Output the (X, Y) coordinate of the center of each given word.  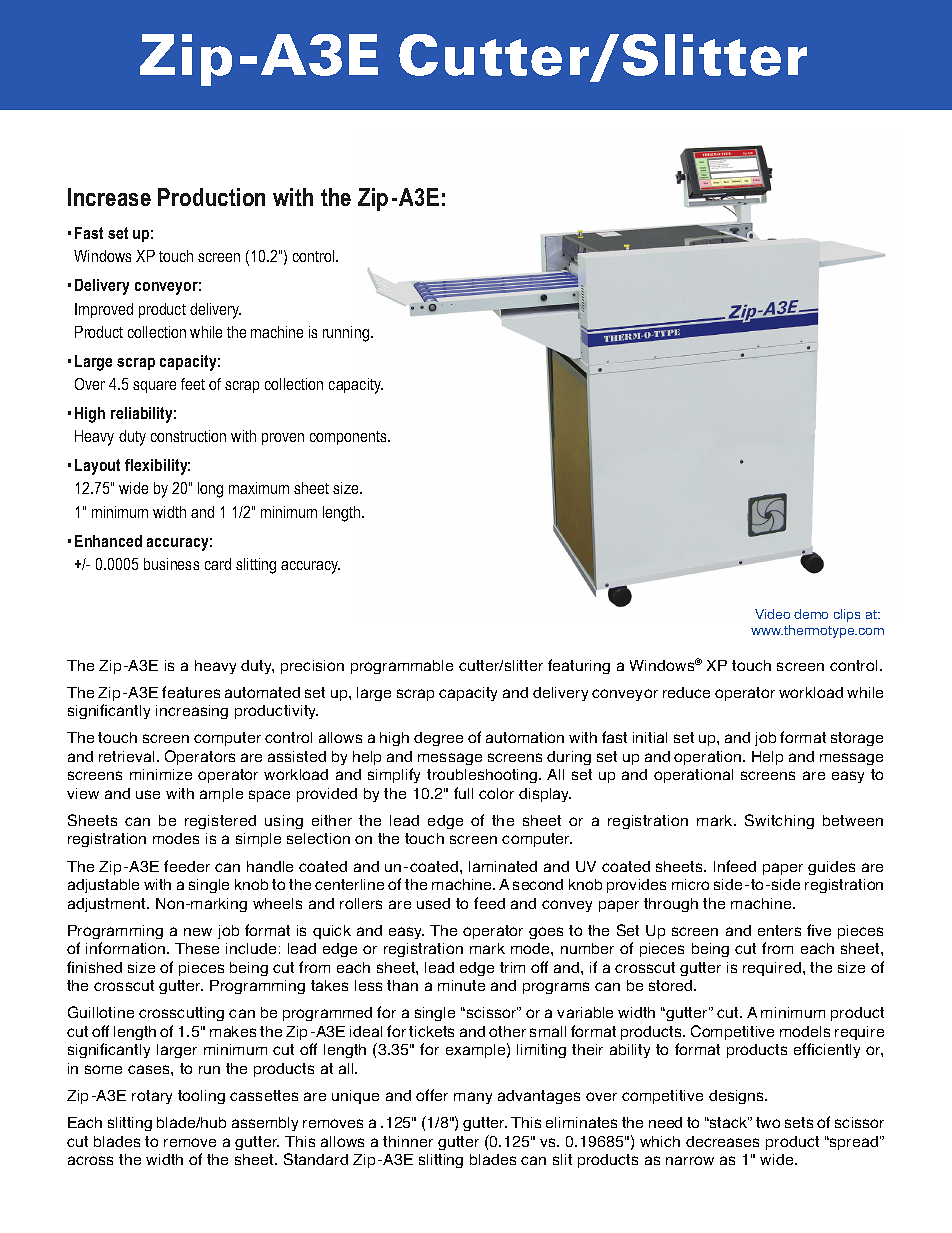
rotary (152, 1097)
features (191, 692)
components (349, 438)
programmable (402, 667)
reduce (686, 692)
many (473, 1098)
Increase (109, 197)
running (346, 334)
